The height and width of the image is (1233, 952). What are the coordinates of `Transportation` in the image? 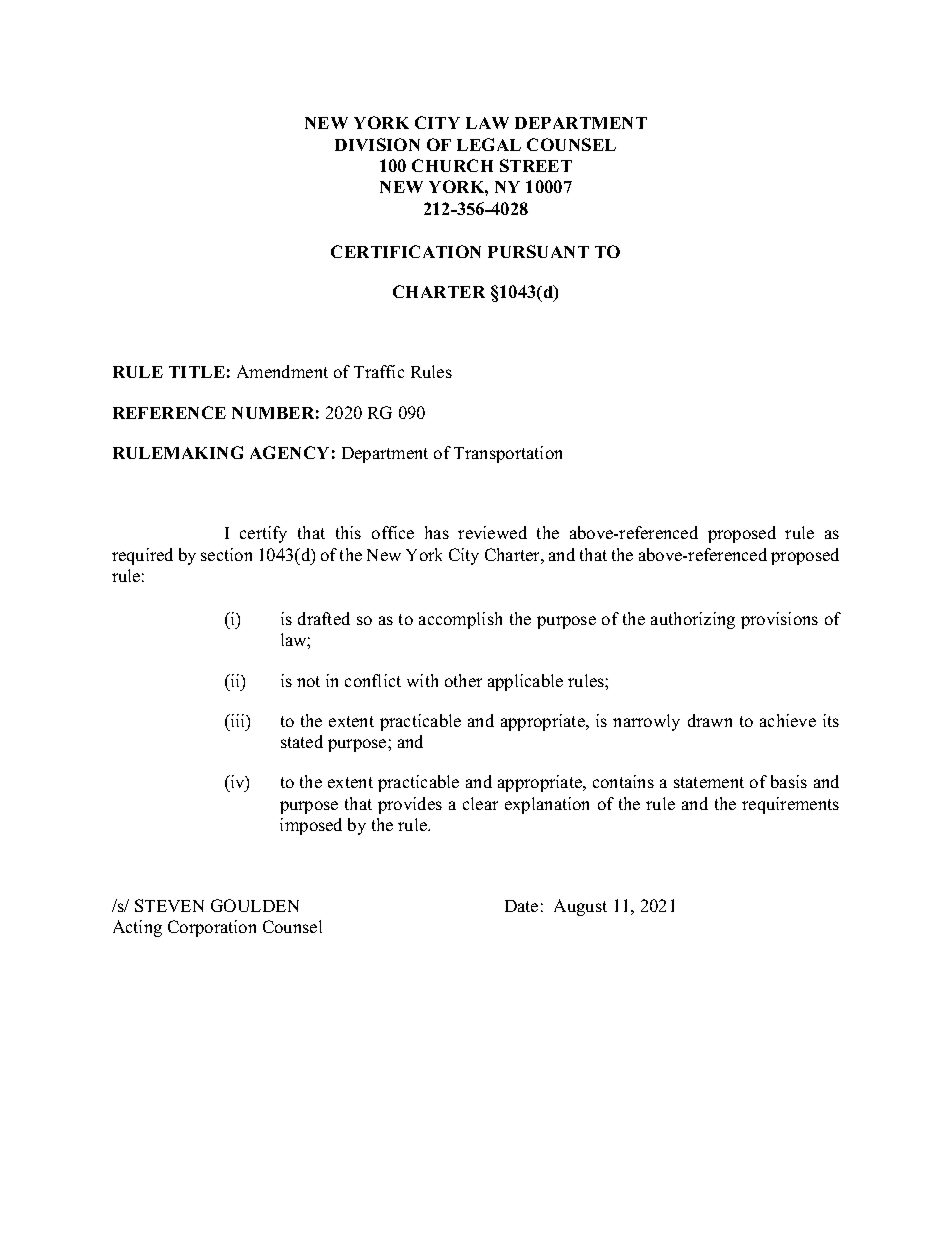 It's located at (508, 454).
